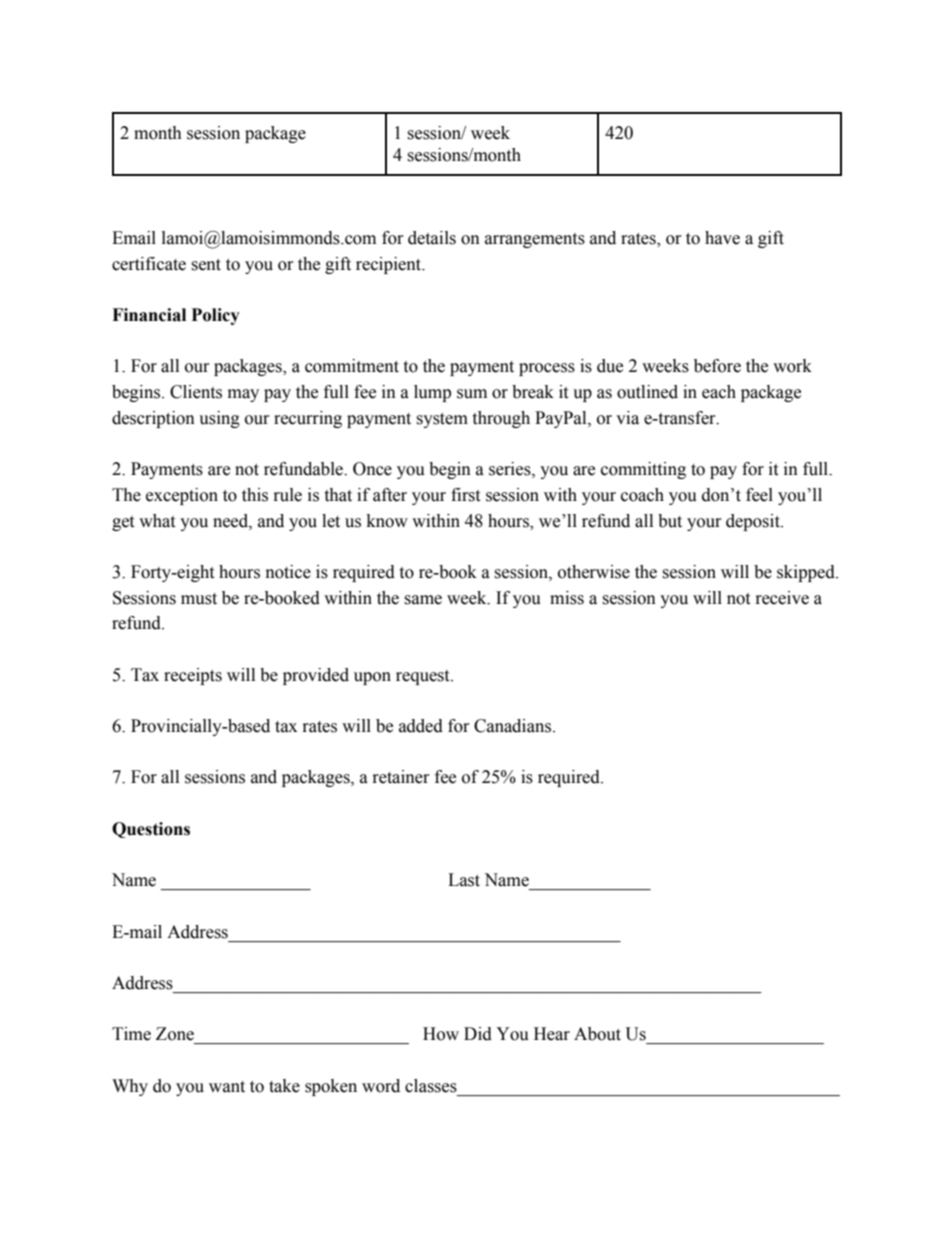  Describe the element at coordinates (227, 1087) in the page. I see `want` at that location.
